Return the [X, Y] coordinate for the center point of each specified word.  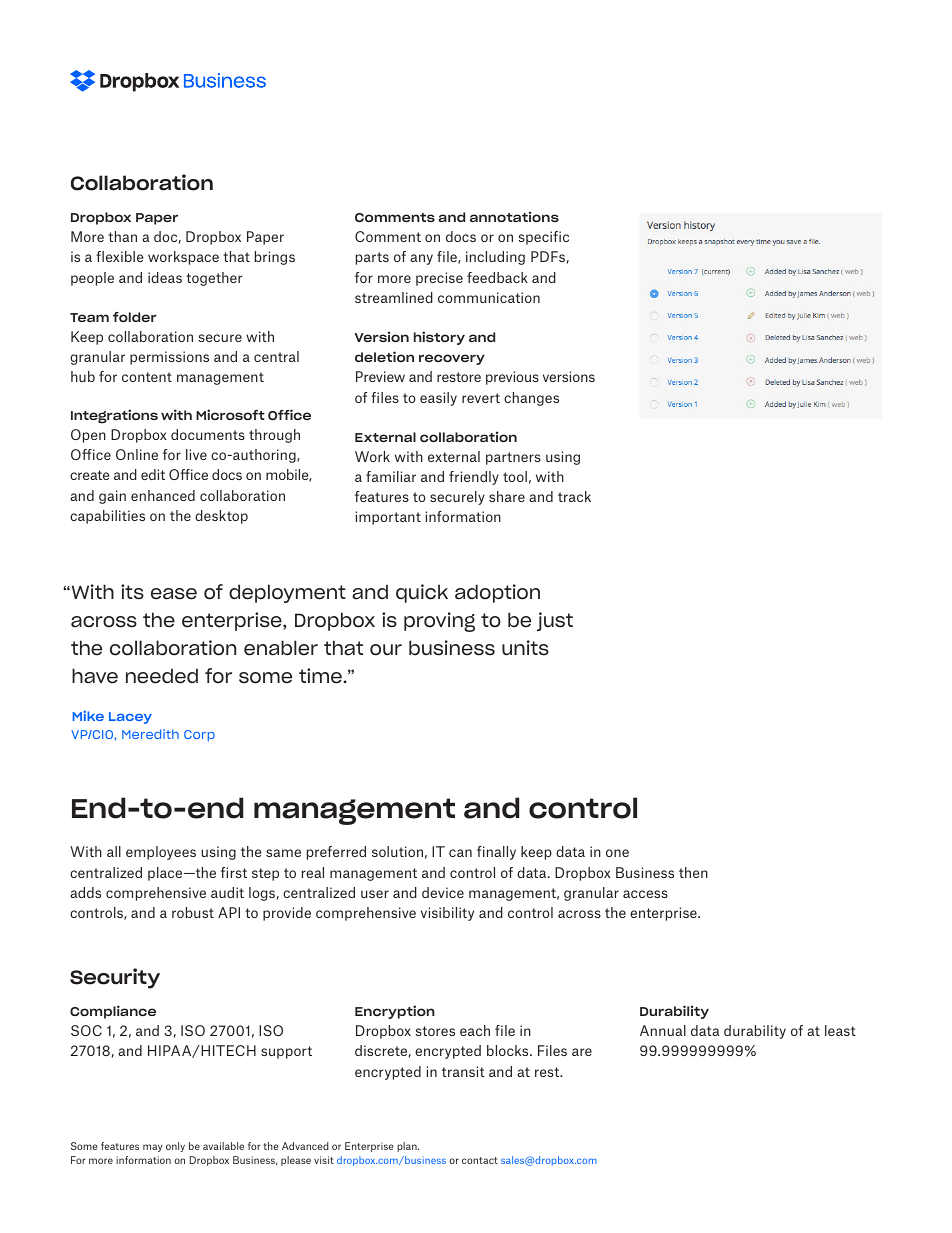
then [693, 872]
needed [162, 676]
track [574, 496]
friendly [474, 478]
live [196, 454]
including [495, 258]
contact [480, 1160]
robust [193, 912]
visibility [447, 914]
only [175, 1147]
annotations [514, 216]
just [555, 621]
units [525, 648]
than [122, 236]
